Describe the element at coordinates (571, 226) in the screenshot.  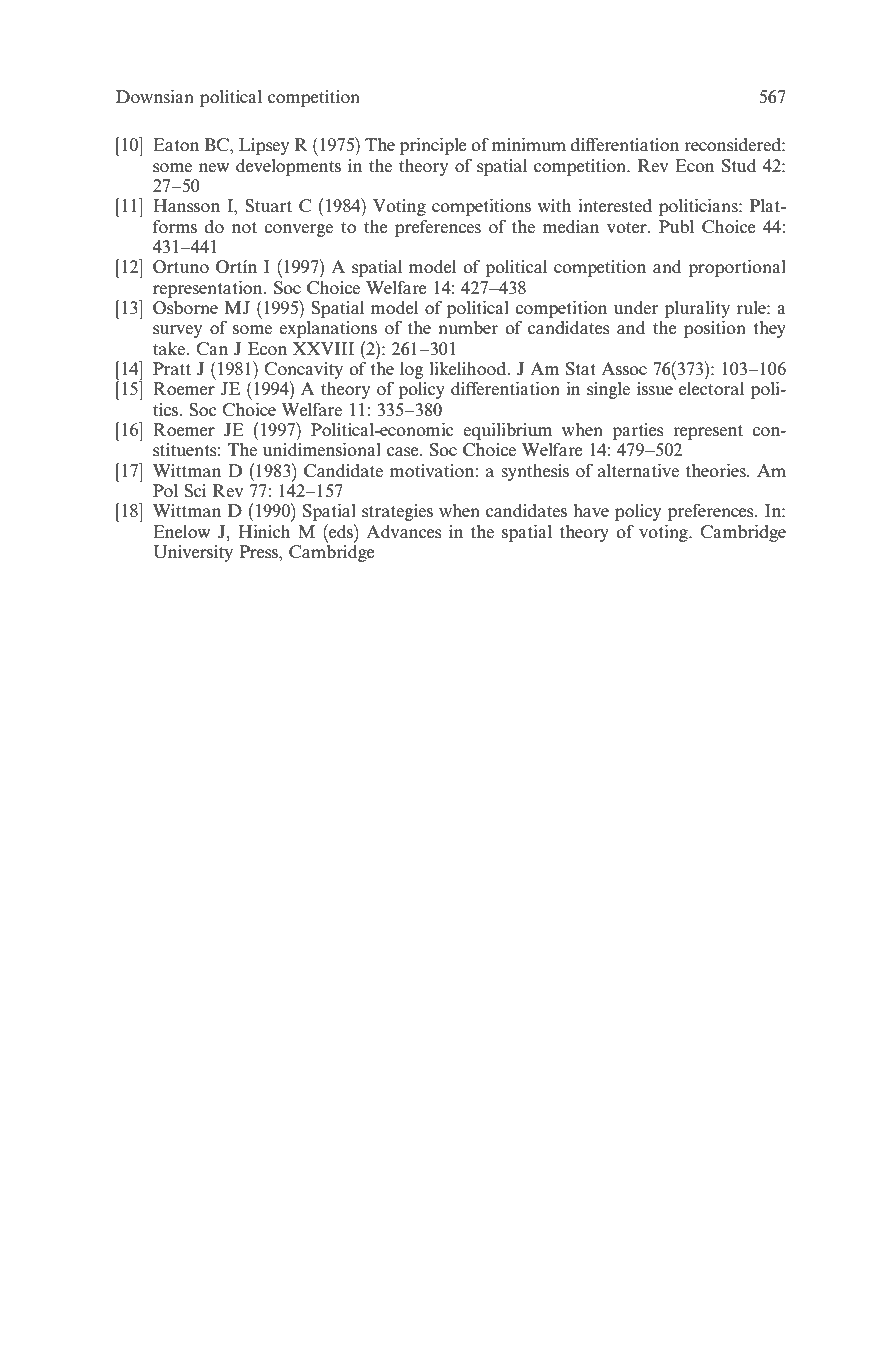
I see `median` at that location.
